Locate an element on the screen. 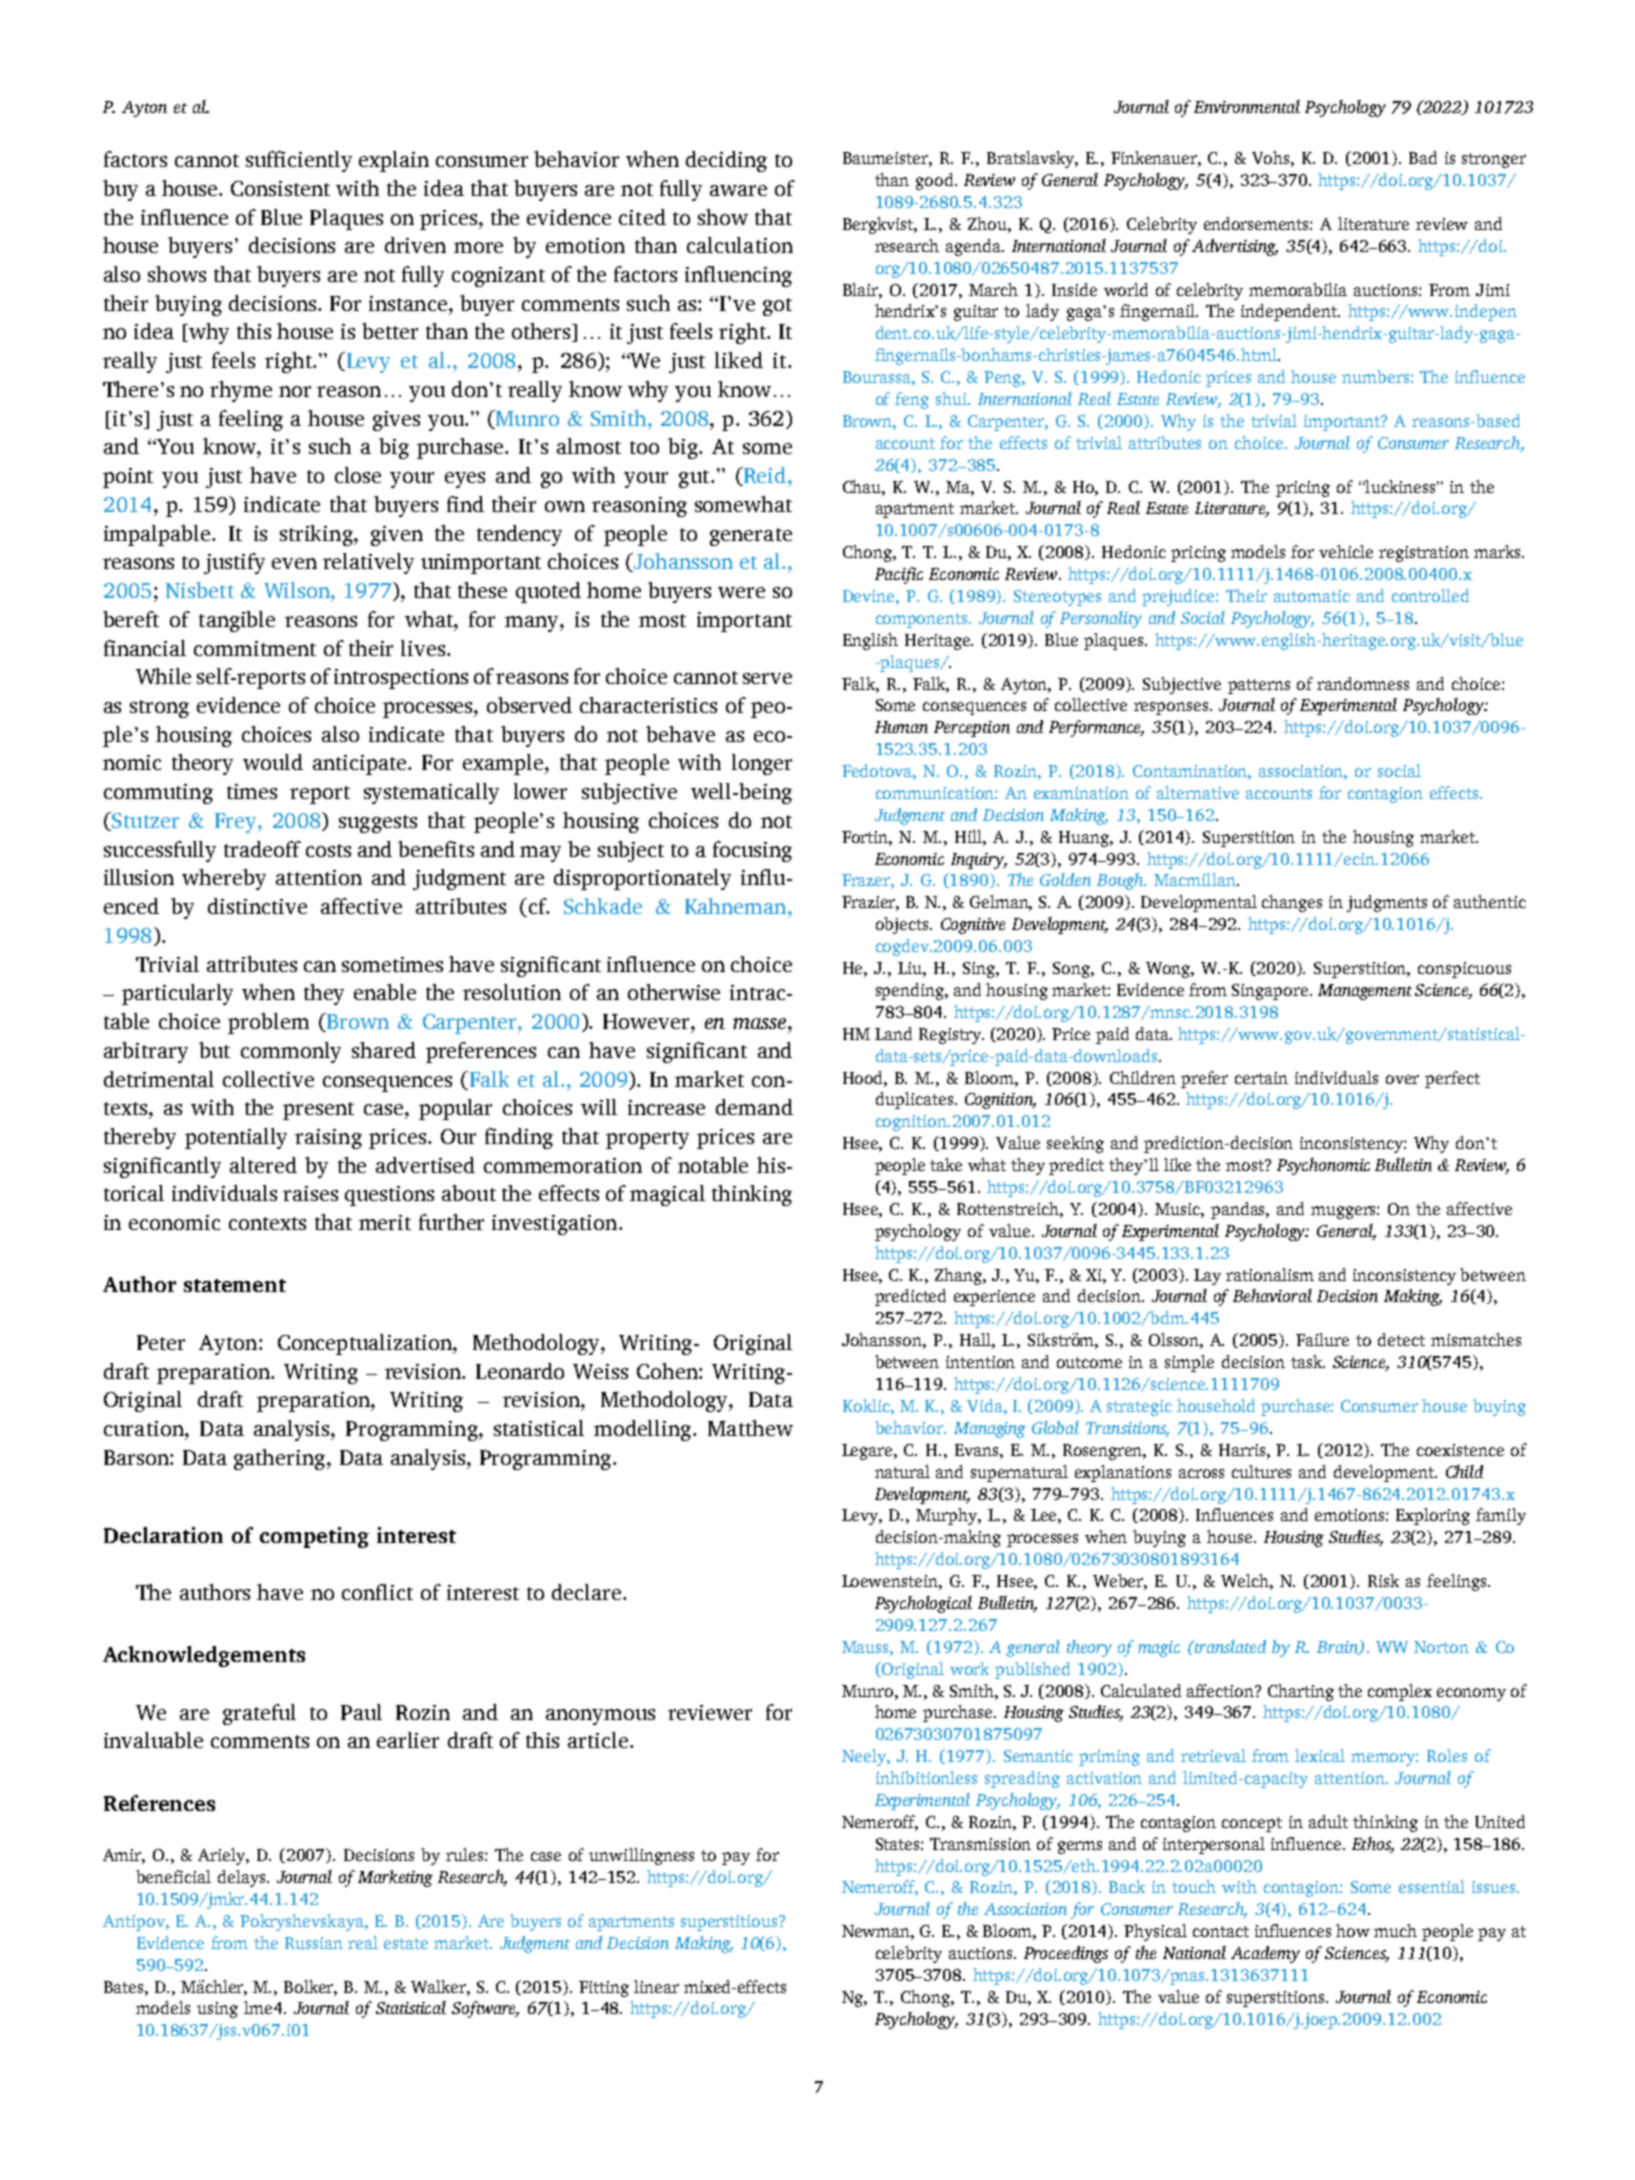 This screenshot has height=2180, width=1635. statement is located at coordinates (235, 1285).
